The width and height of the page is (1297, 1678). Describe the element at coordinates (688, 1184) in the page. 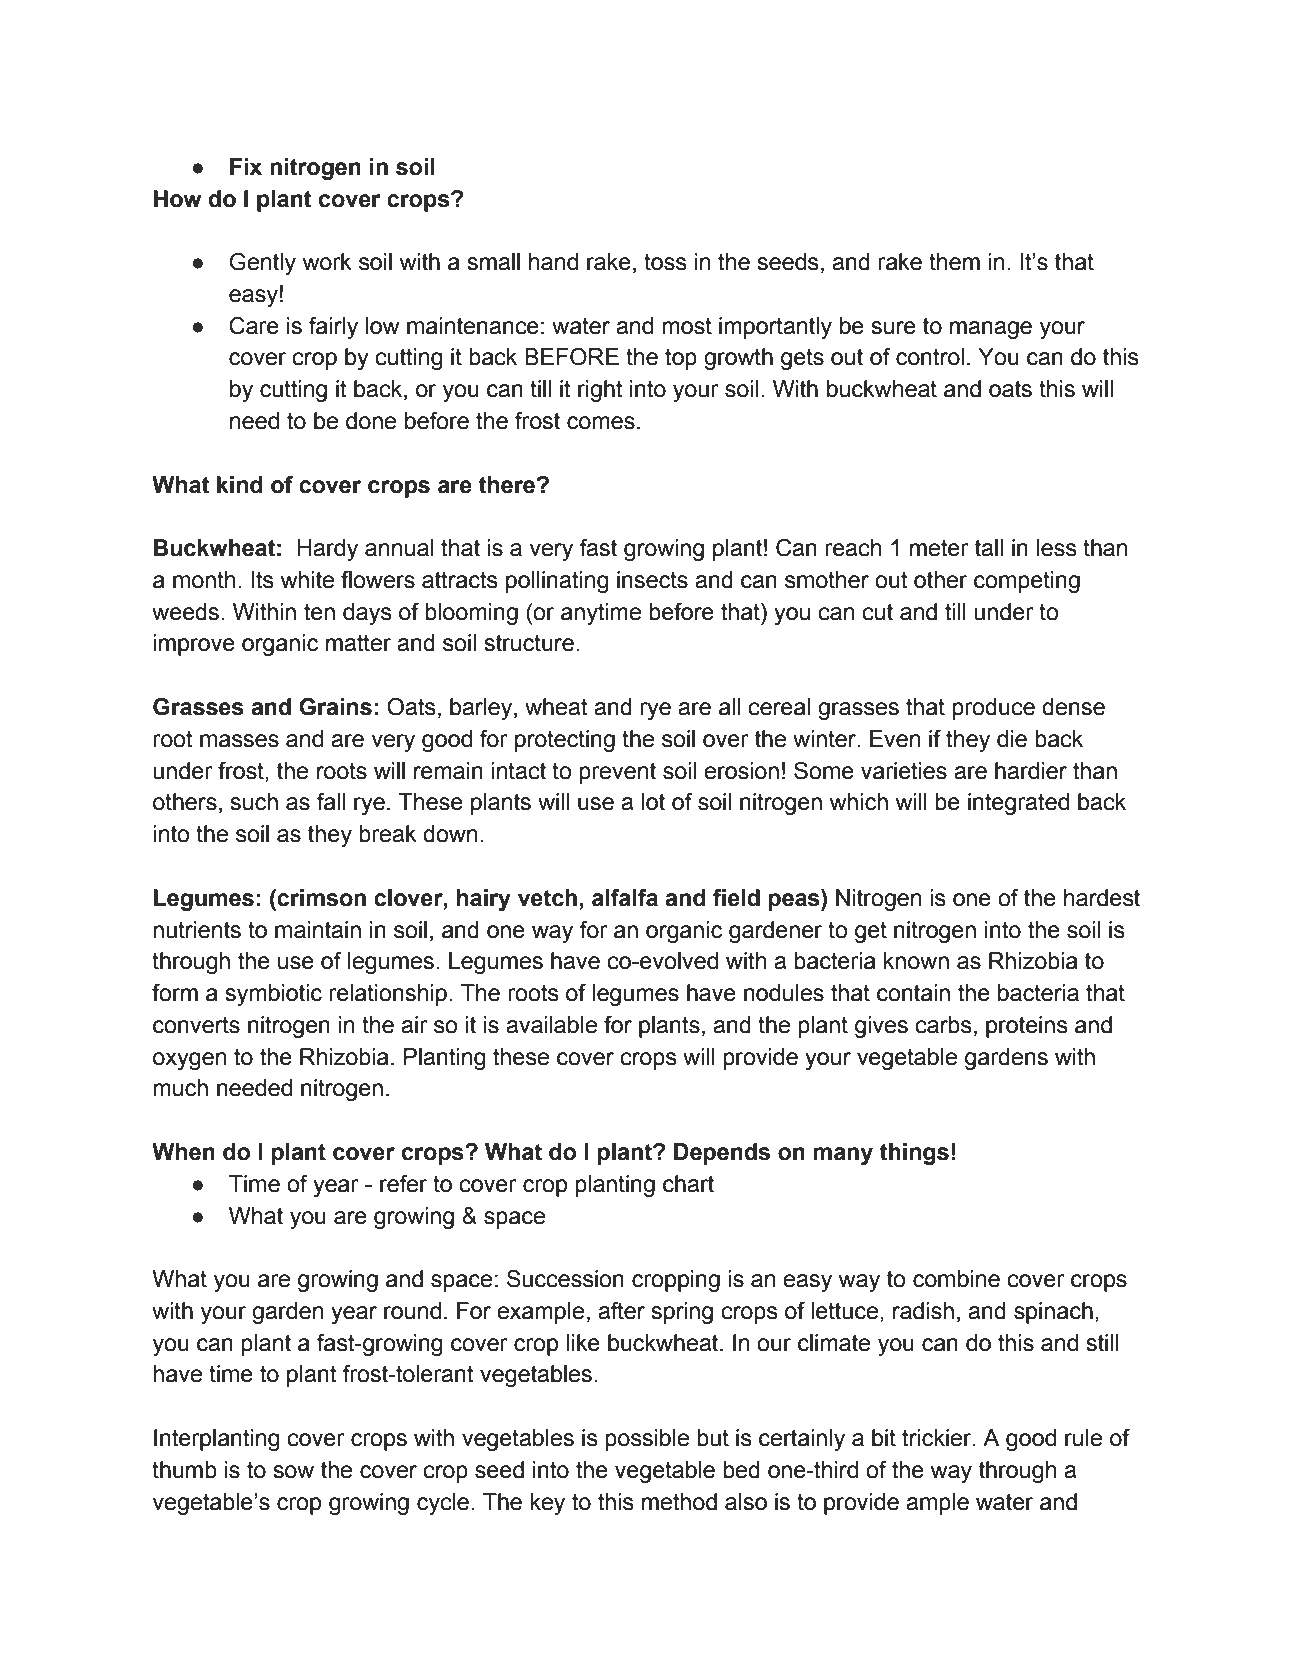

I see `chart` at that location.
